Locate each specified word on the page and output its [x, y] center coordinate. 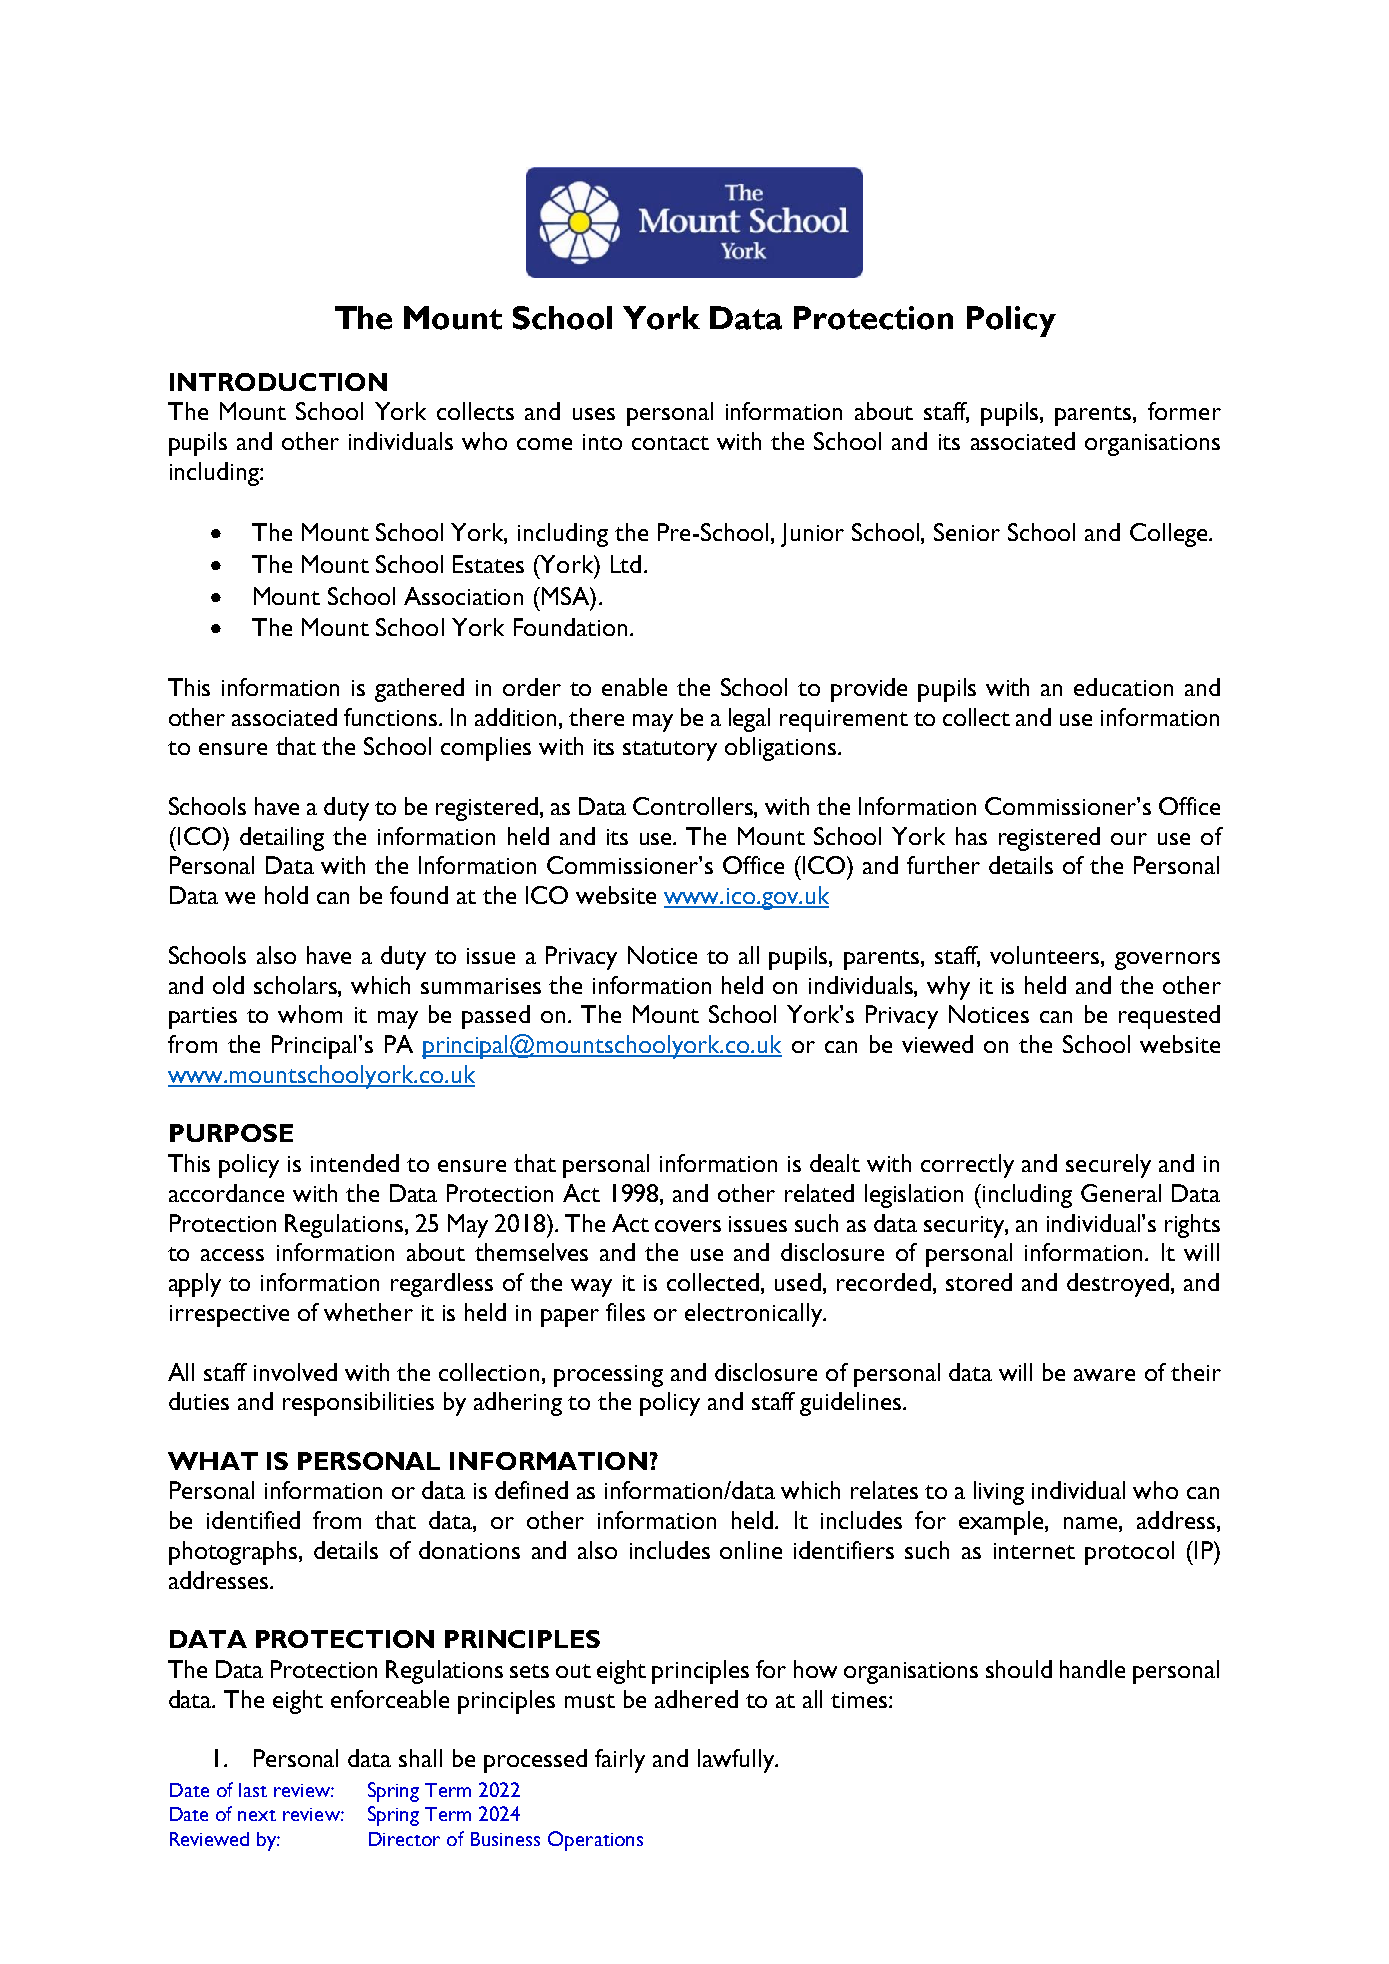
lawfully [737, 1761]
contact [670, 443]
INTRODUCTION [278, 382]
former [1184, 411]
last [253, 1790]
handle [1092, 1669]
